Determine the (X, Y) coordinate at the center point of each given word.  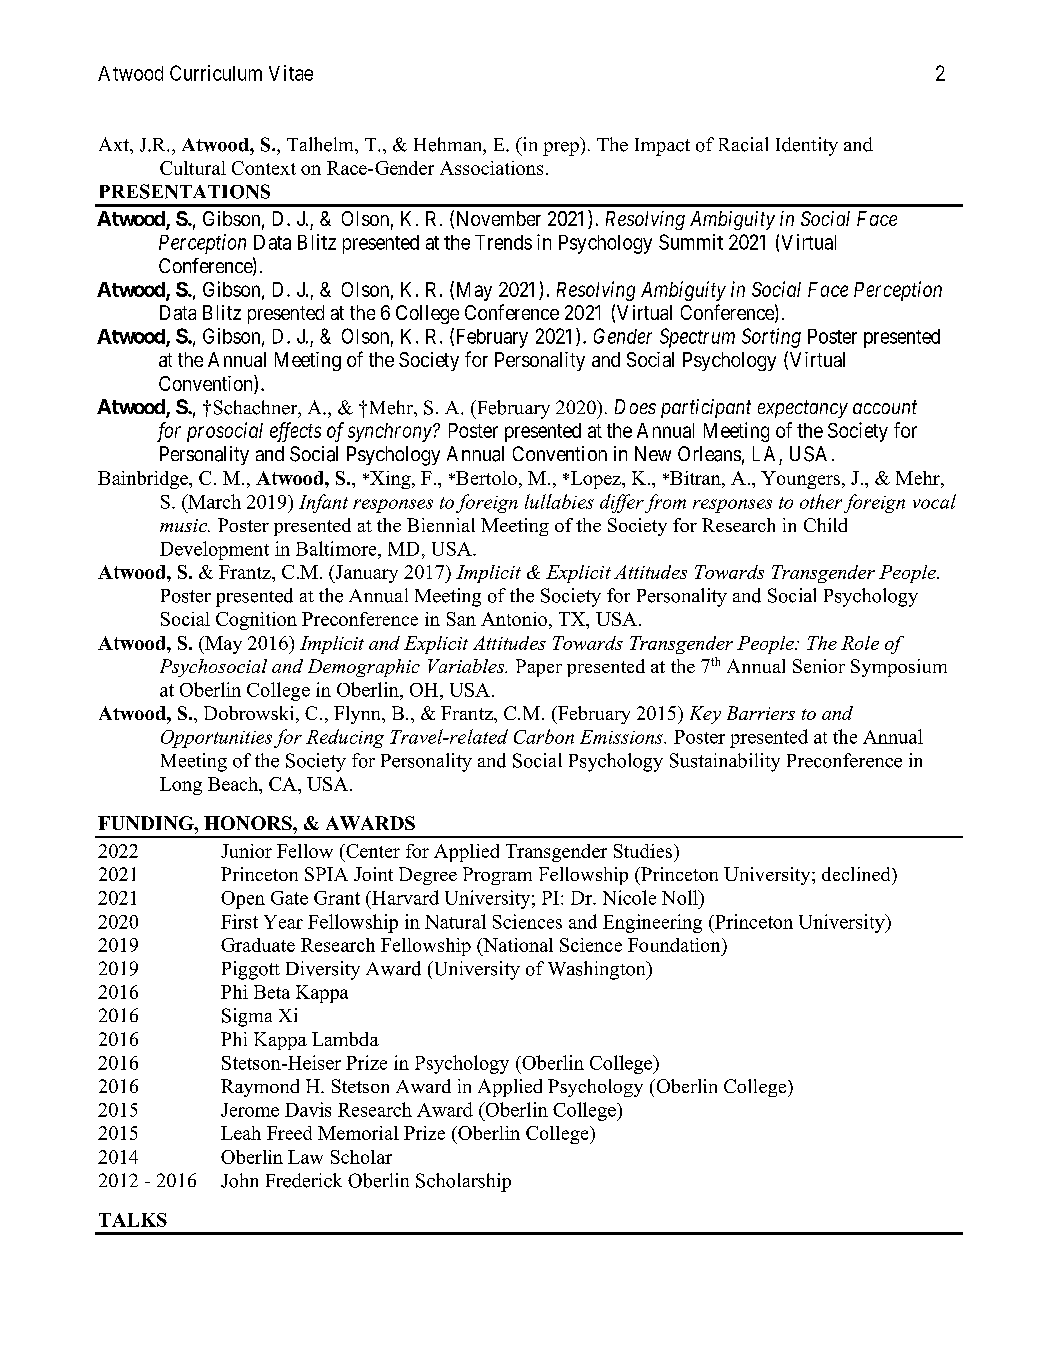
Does (635, 406)
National (517, 945)
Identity (807, 146)
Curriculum (216, 73)
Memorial (358, 1133)
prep (561, 149)
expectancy (803, 409)
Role (860, 643)
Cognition (256, 621)
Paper (539, 668)
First (239, 921)
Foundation (675, 945)
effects (295, 432)
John (239, 1180)
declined (857, 874)
